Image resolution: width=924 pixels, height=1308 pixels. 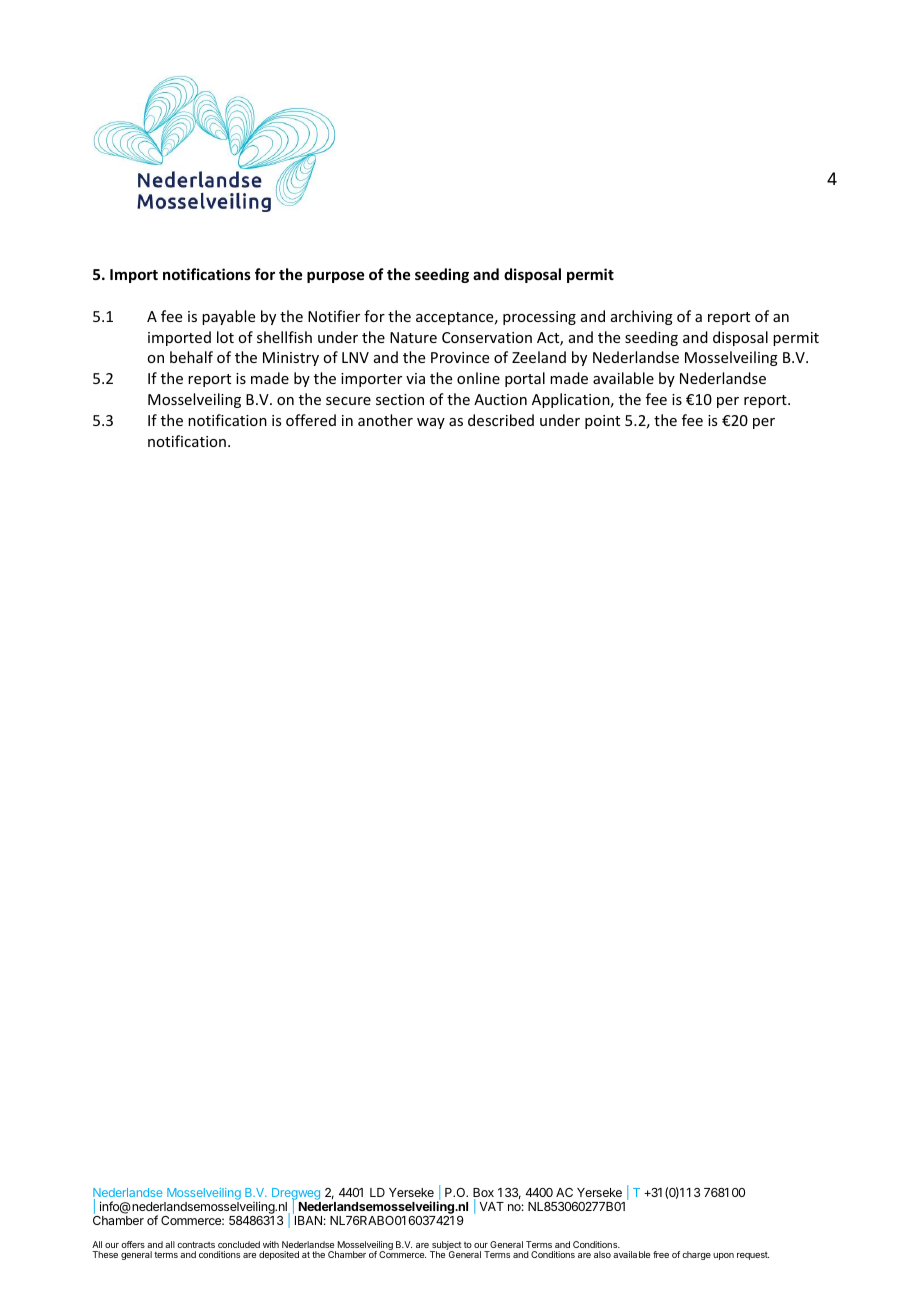 I want to click on subject, so click(x=446, y=1247).
